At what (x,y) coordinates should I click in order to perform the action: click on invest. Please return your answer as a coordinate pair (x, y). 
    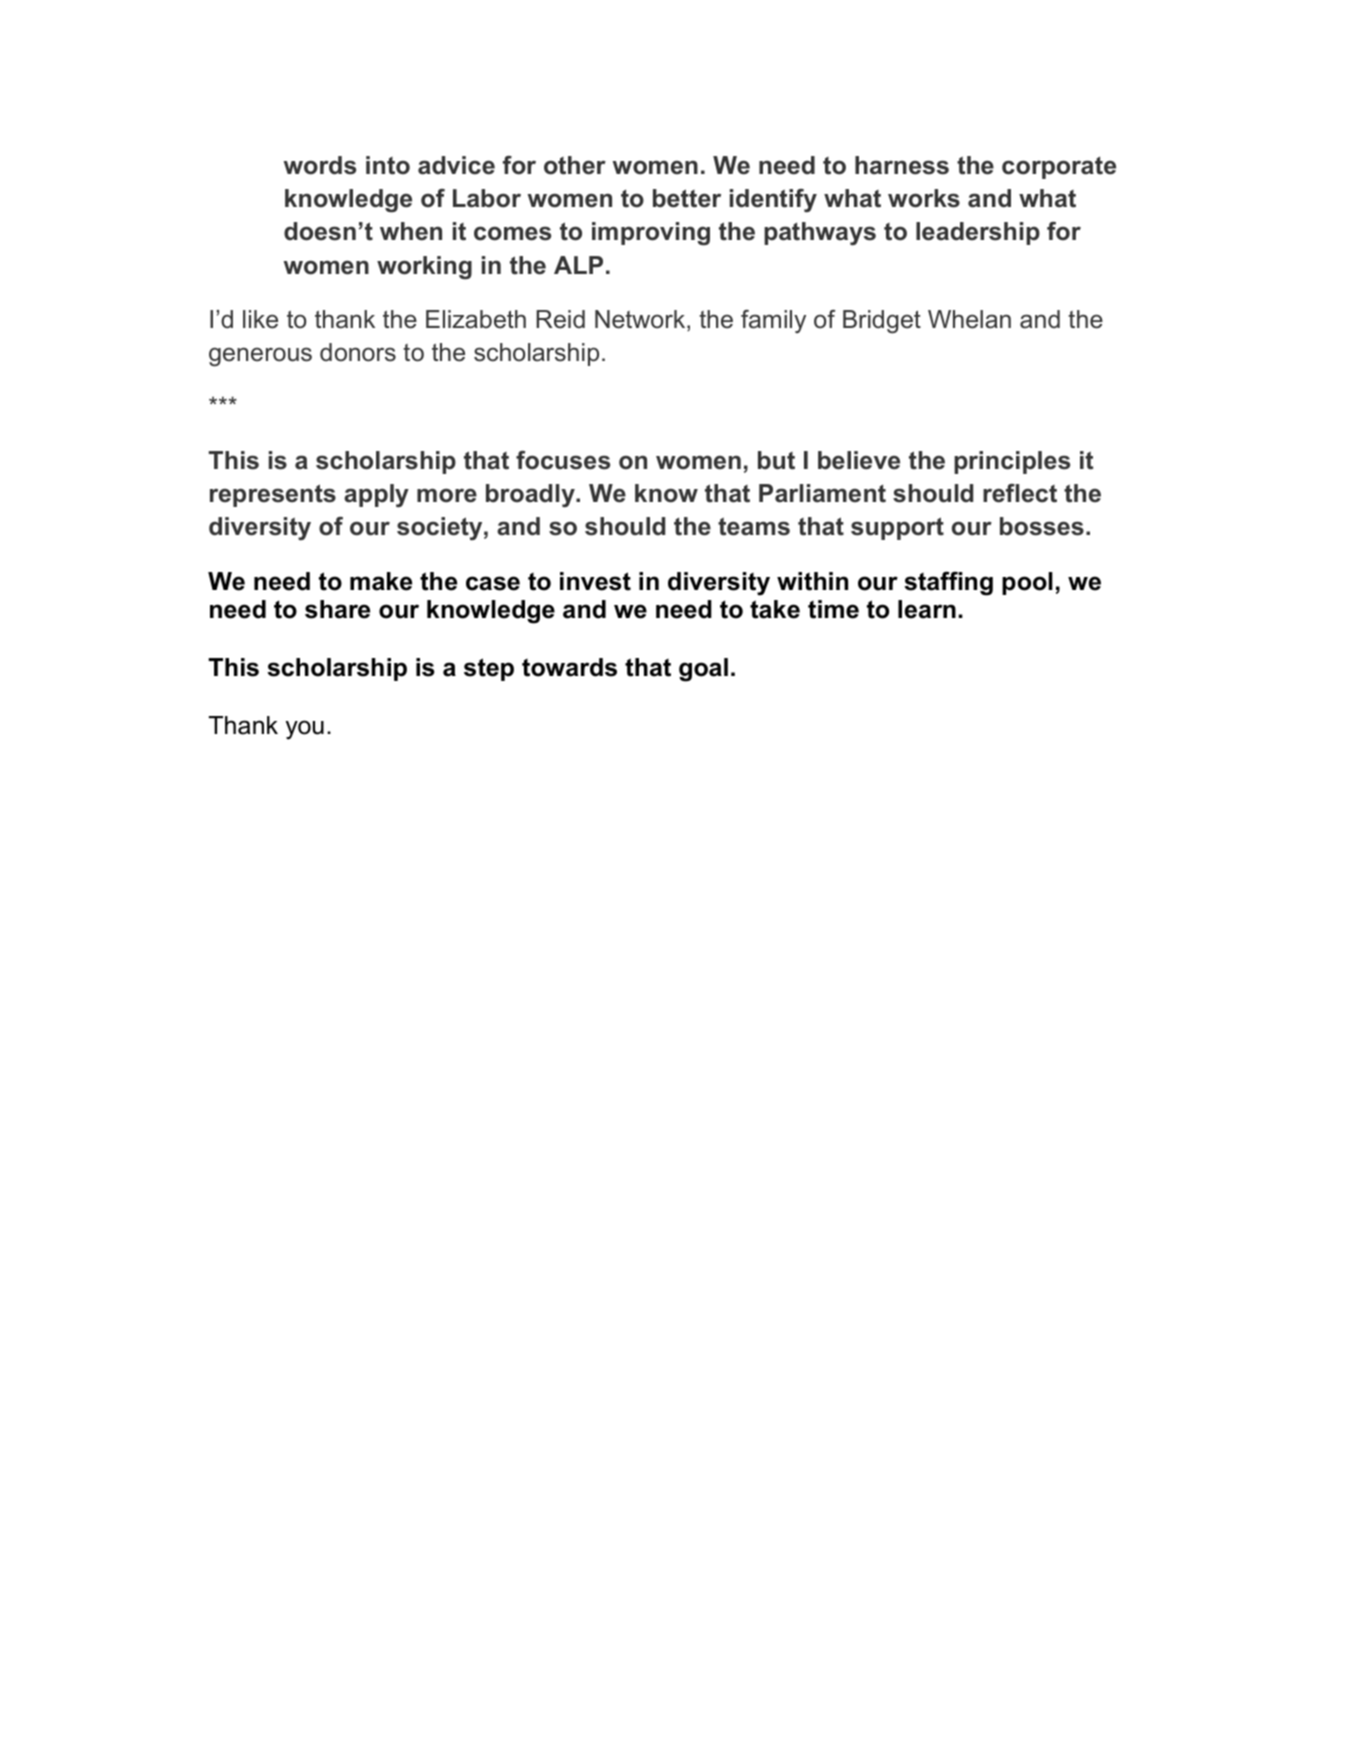
    Looking at the image, I should click on (595, 581).
